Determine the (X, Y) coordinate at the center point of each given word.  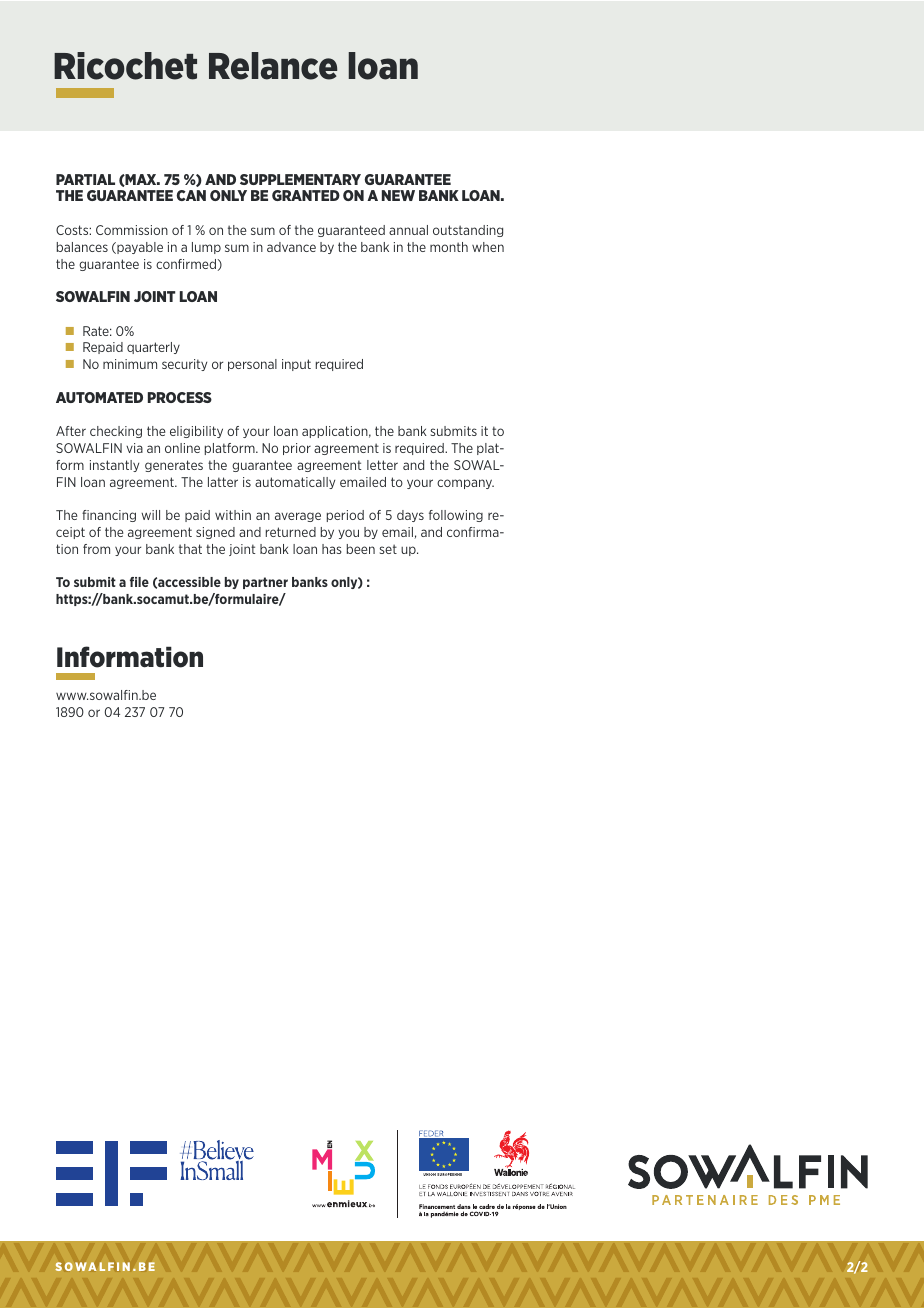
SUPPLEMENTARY (300, 179)
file (139, 582)
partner (265, 583)
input (296, 365)
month (449, 247)
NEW (398, 195)
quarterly (153, 348)
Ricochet (125, 66)
